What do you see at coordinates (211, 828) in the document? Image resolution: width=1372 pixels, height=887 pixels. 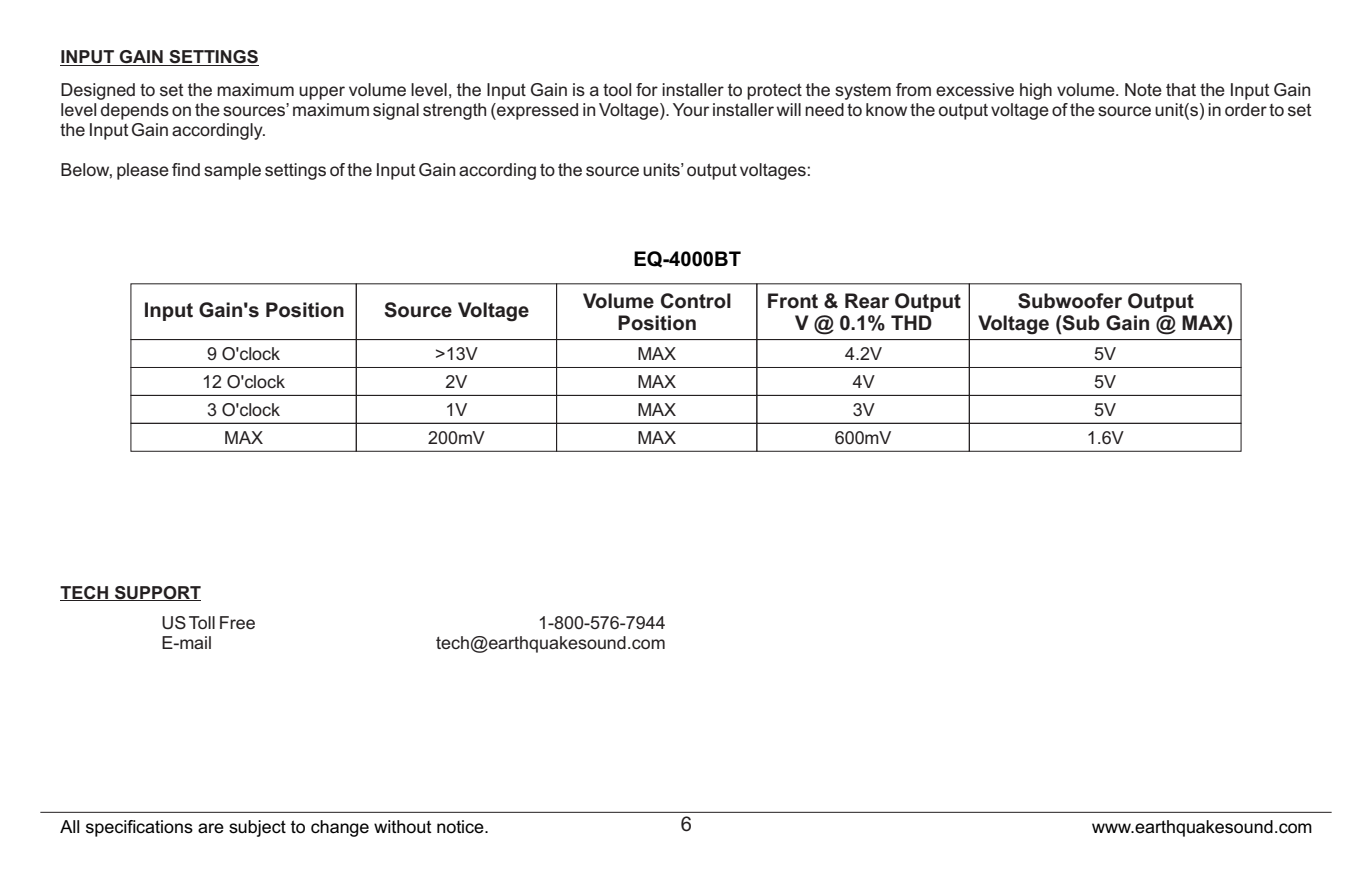 I see `are` at bounding box center [211, 828].
